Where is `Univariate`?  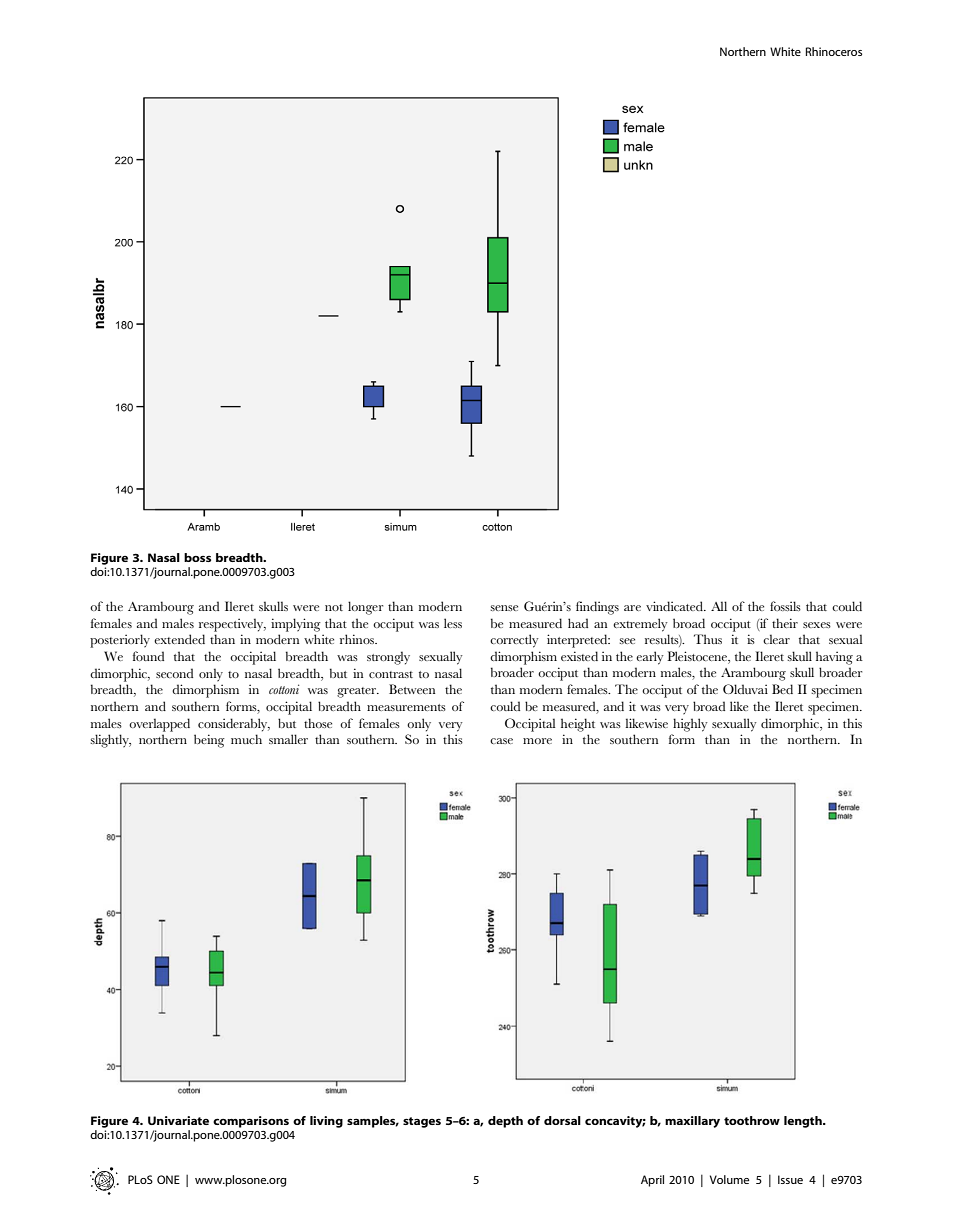
Univariate is located at coordinates (178, 1120).
